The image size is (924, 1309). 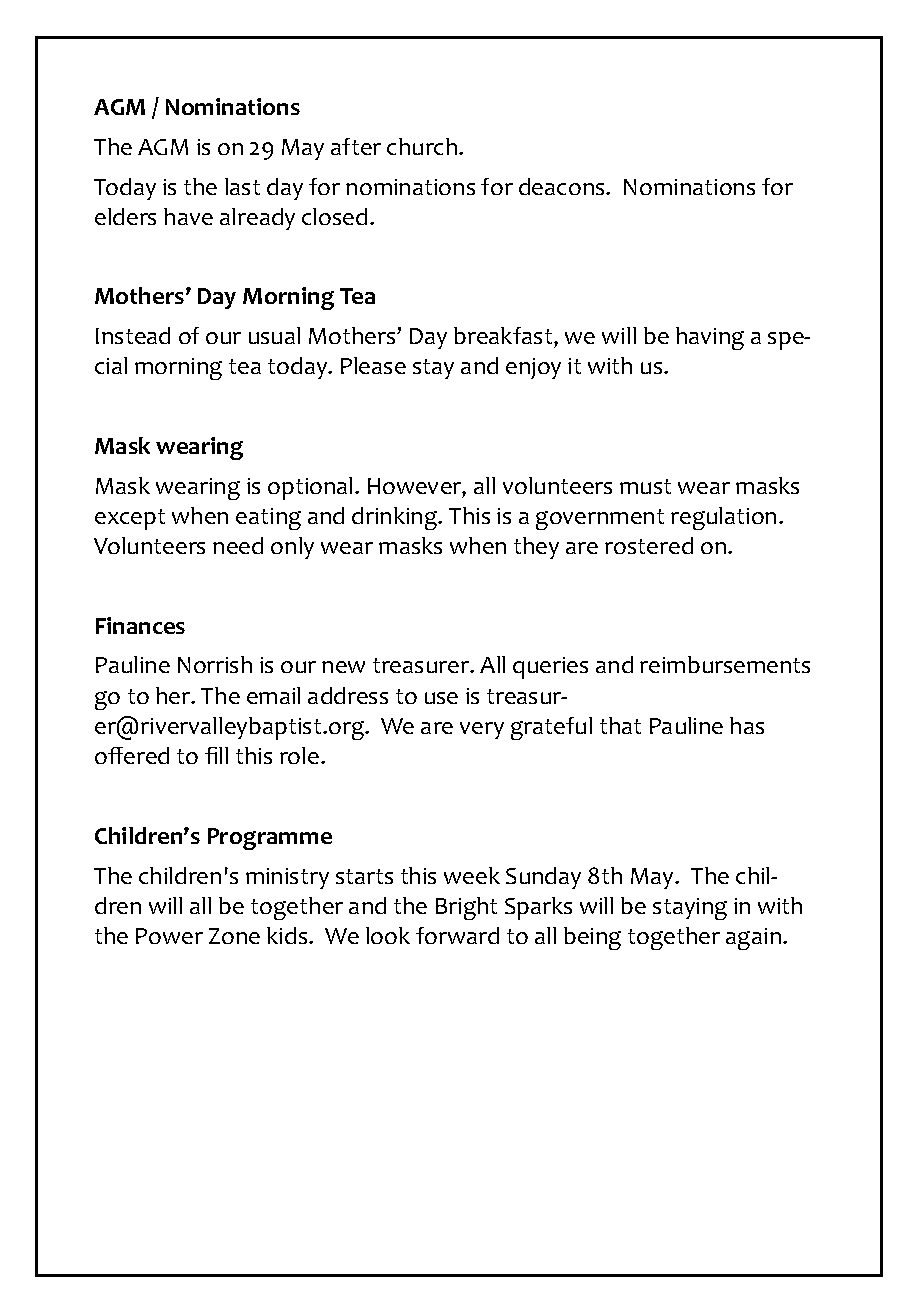 What do you see at coordinates (133, 335) in the image?
I see `Instead` at bounding box center [133, 335].
